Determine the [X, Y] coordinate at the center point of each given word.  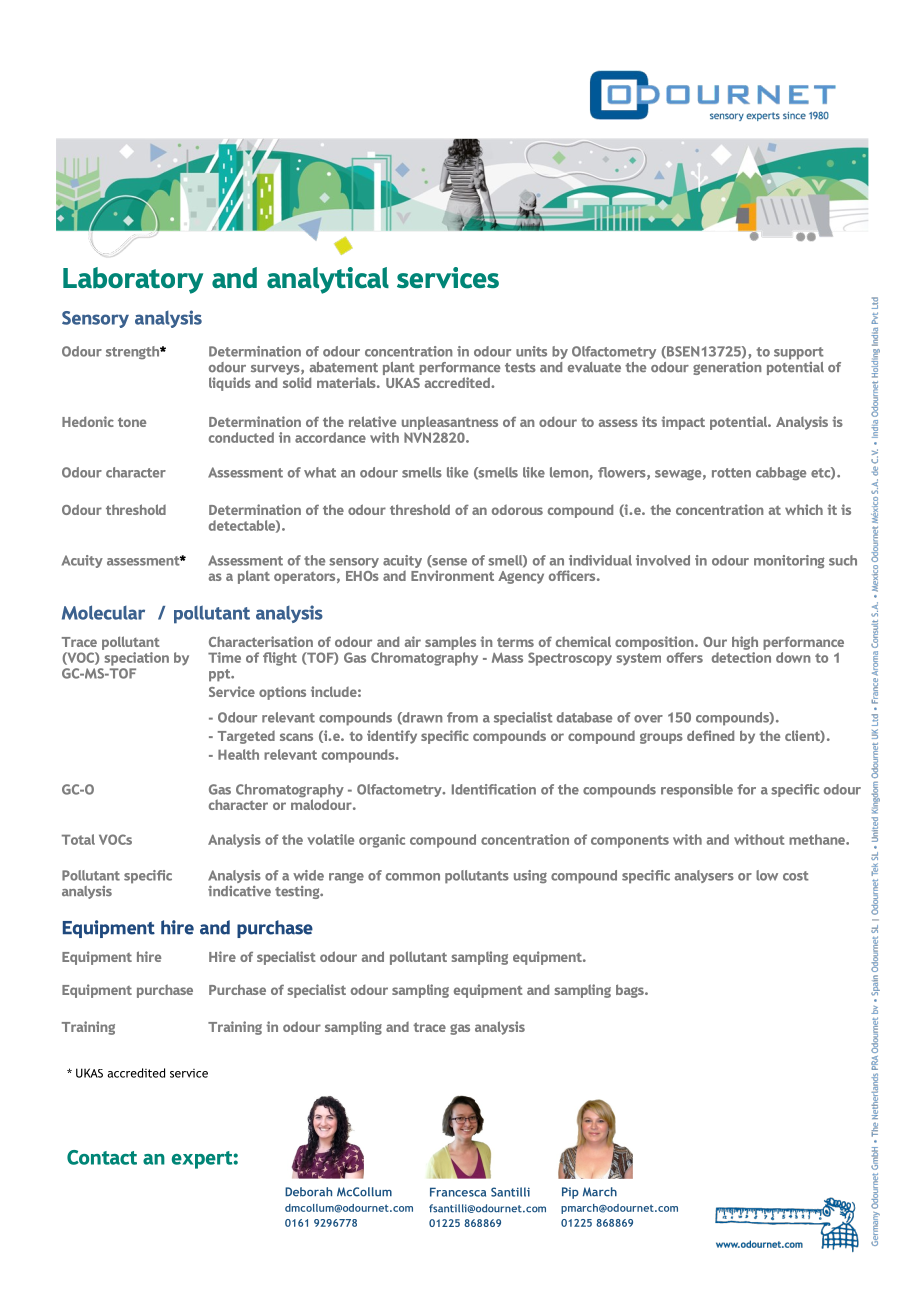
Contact [102, 1157]
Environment [452, 575]
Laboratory [133, 280]
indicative [239, 891]
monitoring [789, 562]
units [531, 351]
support [799, 353]
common [413, 877]
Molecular [103, 612]
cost [796, 876]
